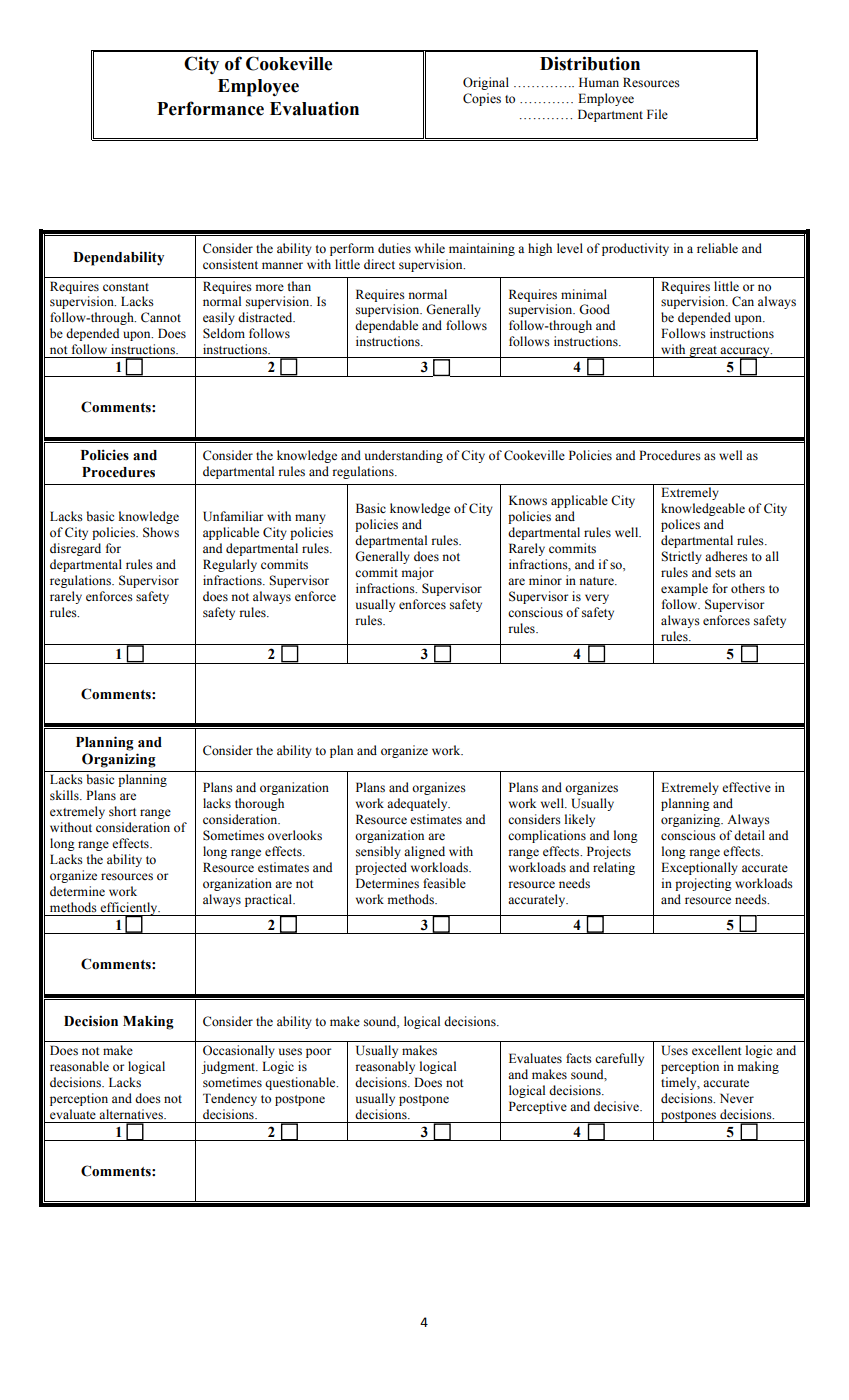 The width and height of the page is (849, 1400). I want to click on carefully, so click(619, 1059).
